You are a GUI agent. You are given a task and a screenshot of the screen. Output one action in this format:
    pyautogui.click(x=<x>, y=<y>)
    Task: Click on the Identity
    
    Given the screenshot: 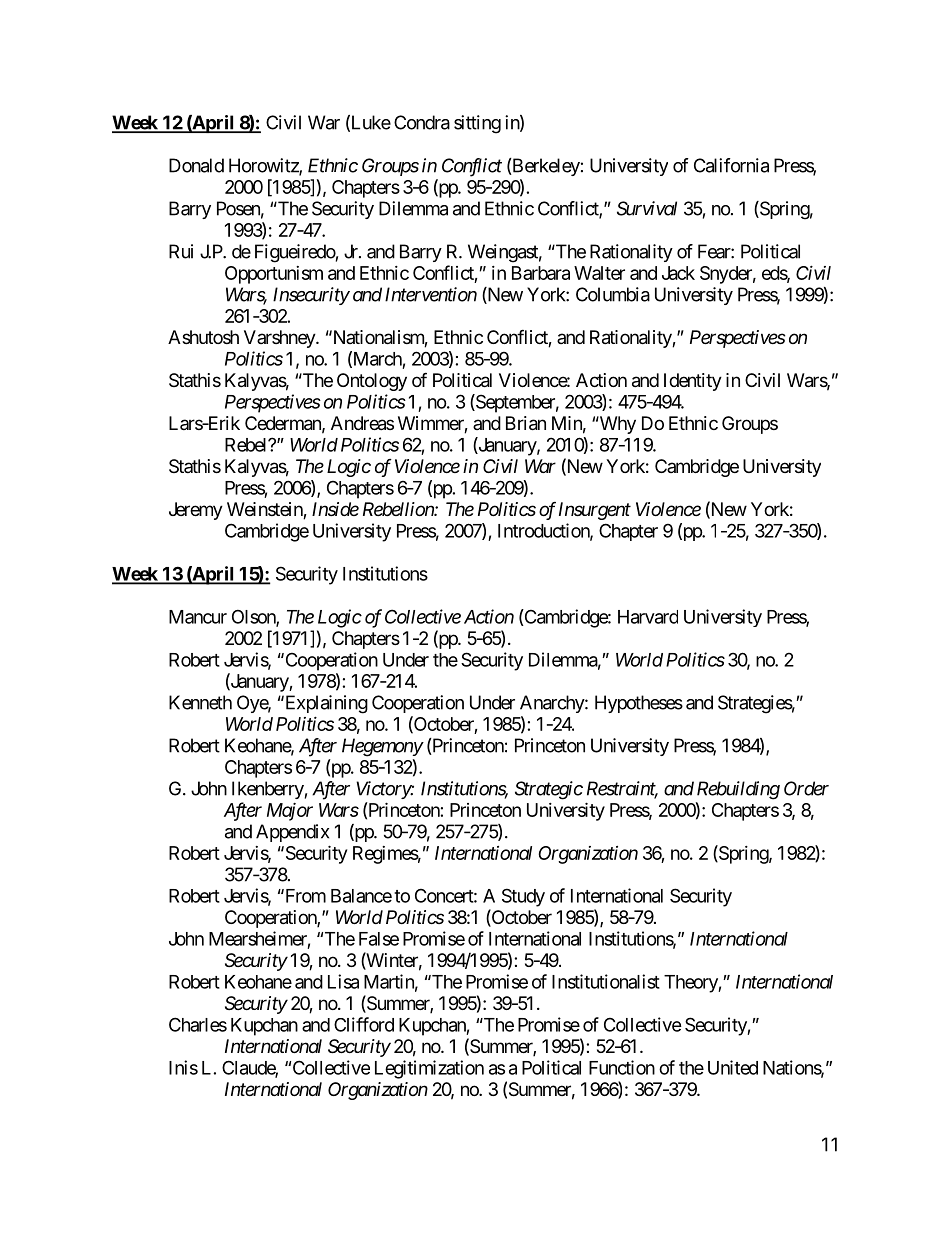 What is the action you would take?
    pyautogui.click(x=693, y=382)
